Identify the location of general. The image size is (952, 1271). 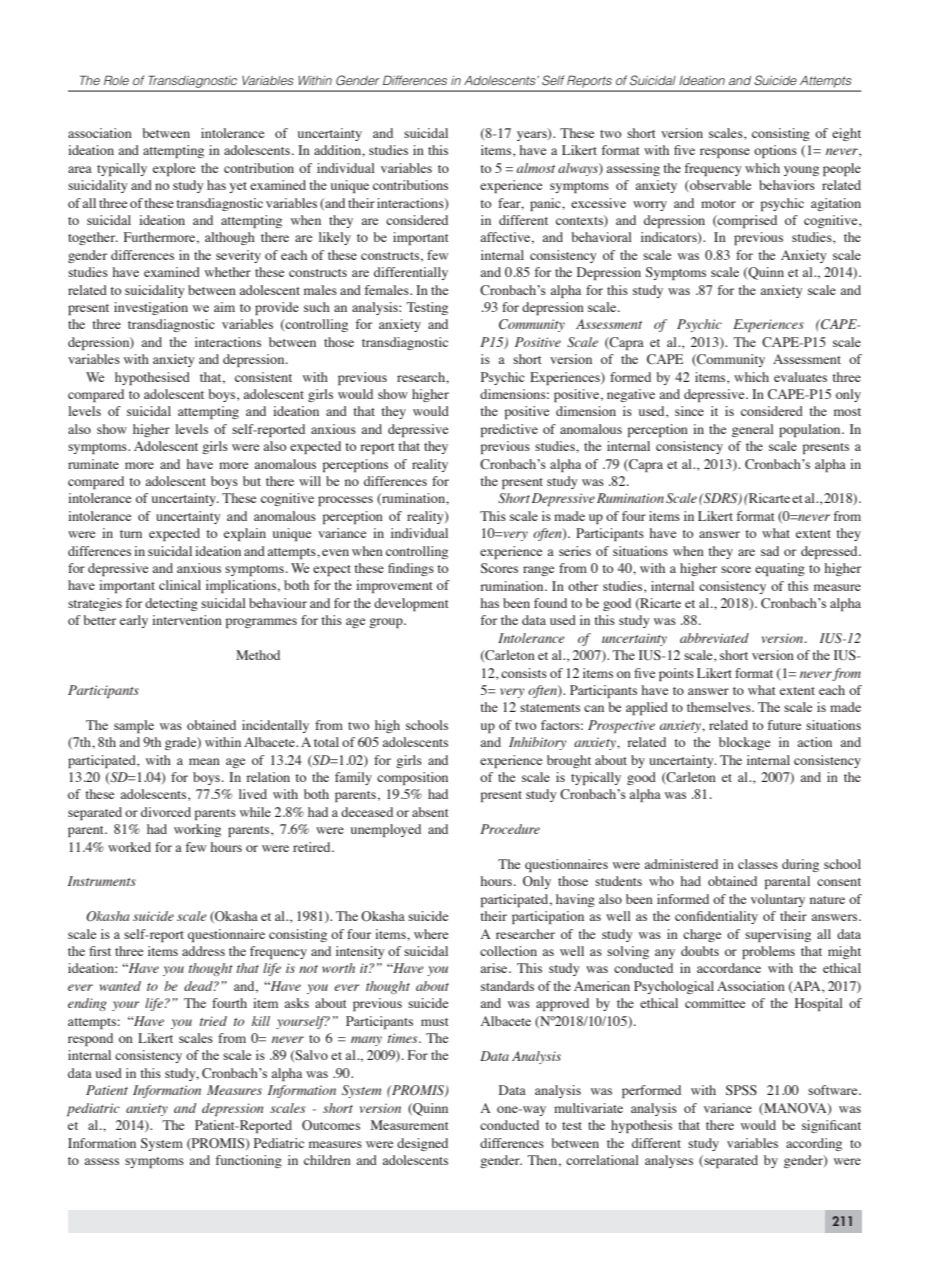
(753, 430).
